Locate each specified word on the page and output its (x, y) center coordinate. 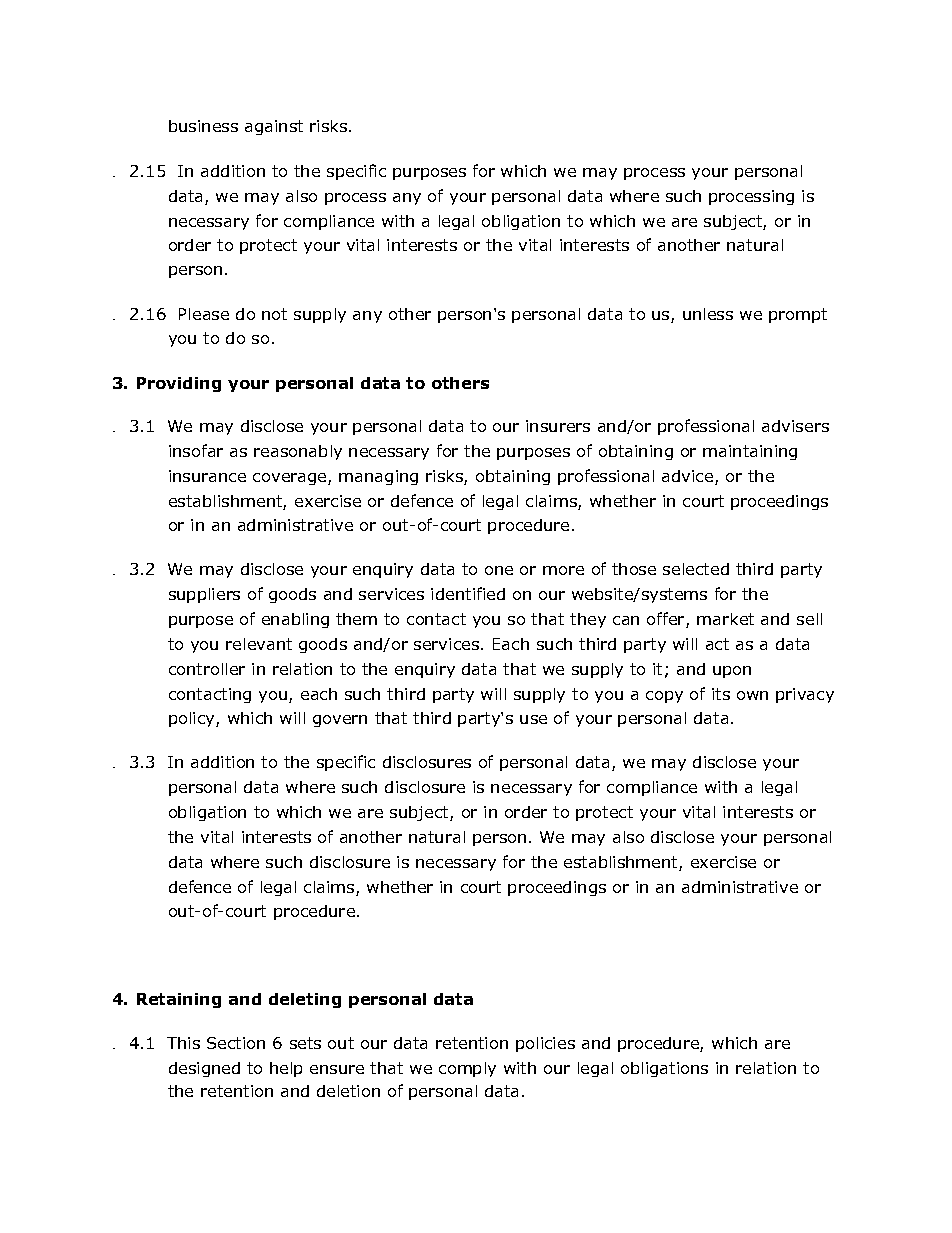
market (725, 619)
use (533, 719)
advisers (795, 426)
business (203, 126)
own (752, 695)
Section (236, 1043)
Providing (179, 384)
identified (468, 593)
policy (193, 719)
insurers (558, 426)
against (274, 127)
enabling (295, 620)
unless (708, 314)
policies (545, 1044)
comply (467, 1069)
